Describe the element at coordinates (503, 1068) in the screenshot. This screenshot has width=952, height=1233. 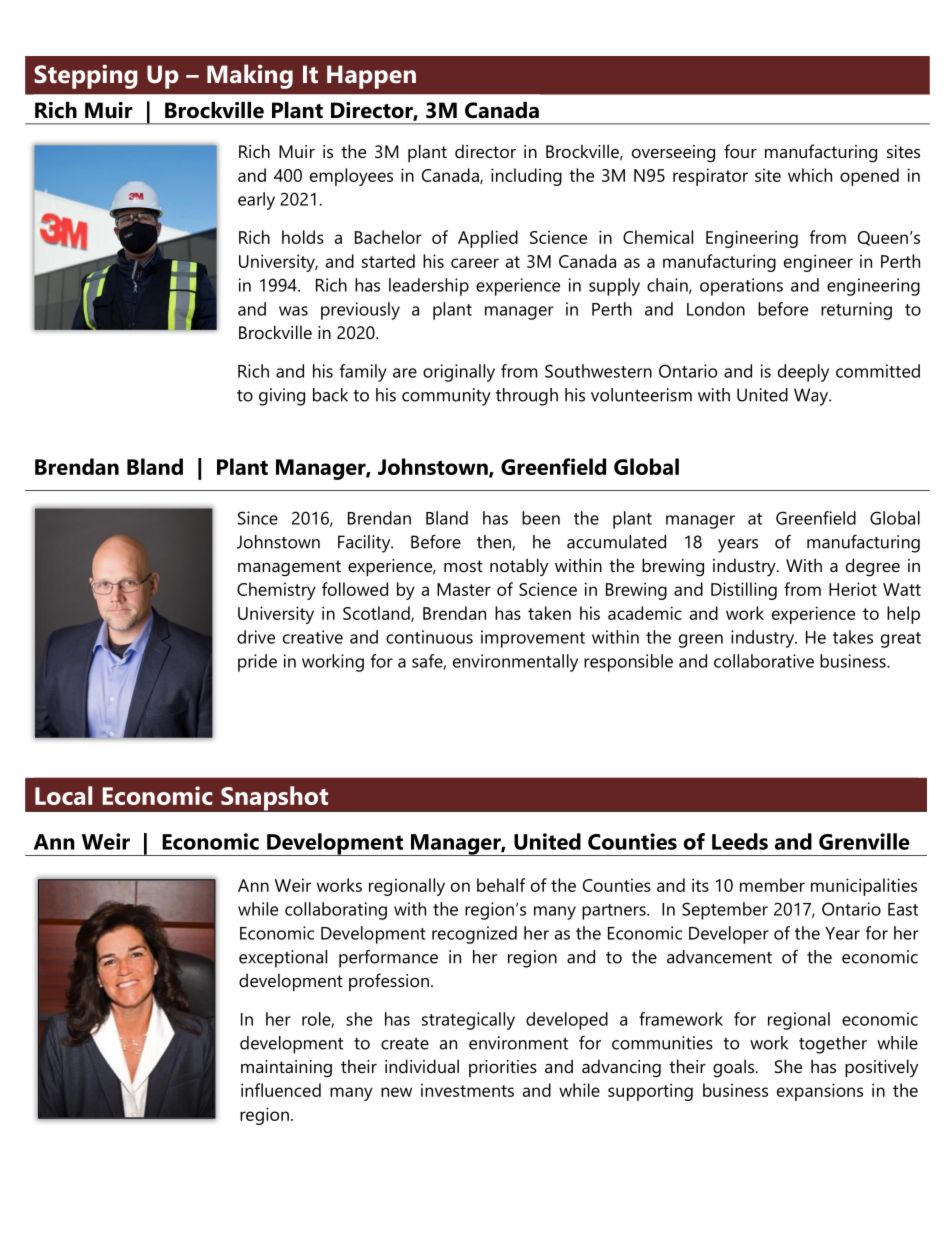
I see `priorities` at that location.
